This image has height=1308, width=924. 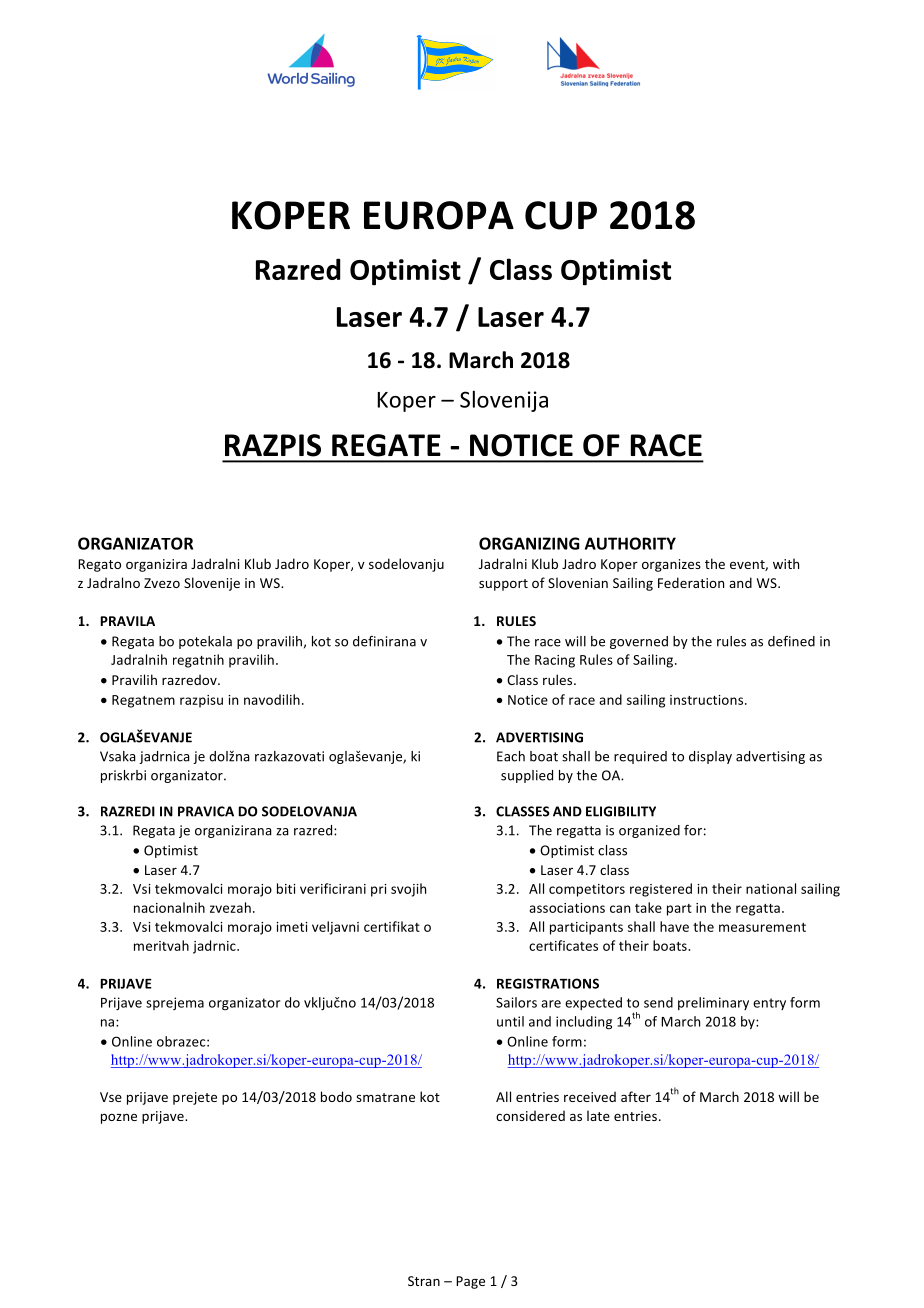 I want to click on Vse, so click(x=111, y=1097).
